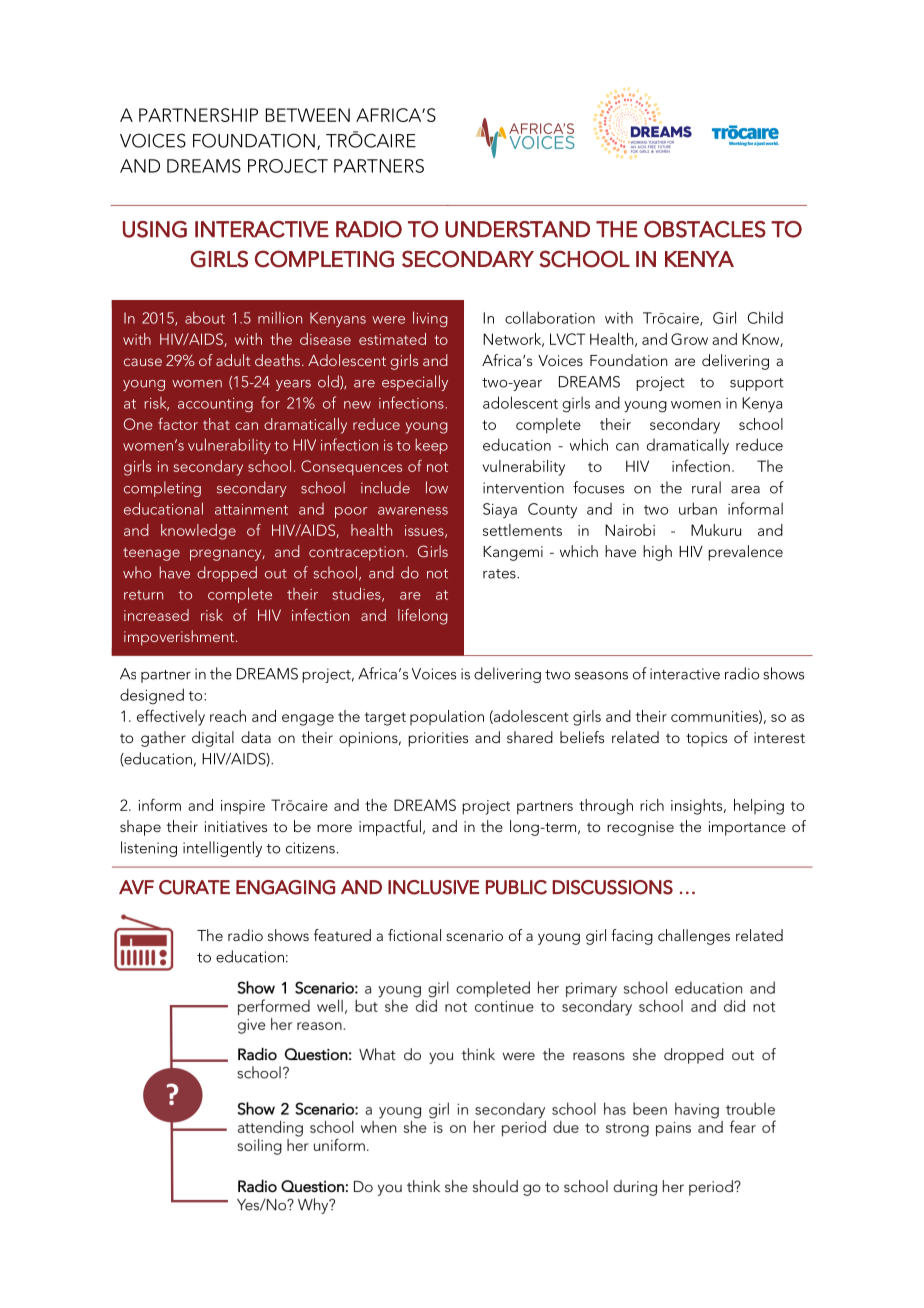  Describe the element at coordinates (694, 937) in the document. I see `challenges` at that location.
